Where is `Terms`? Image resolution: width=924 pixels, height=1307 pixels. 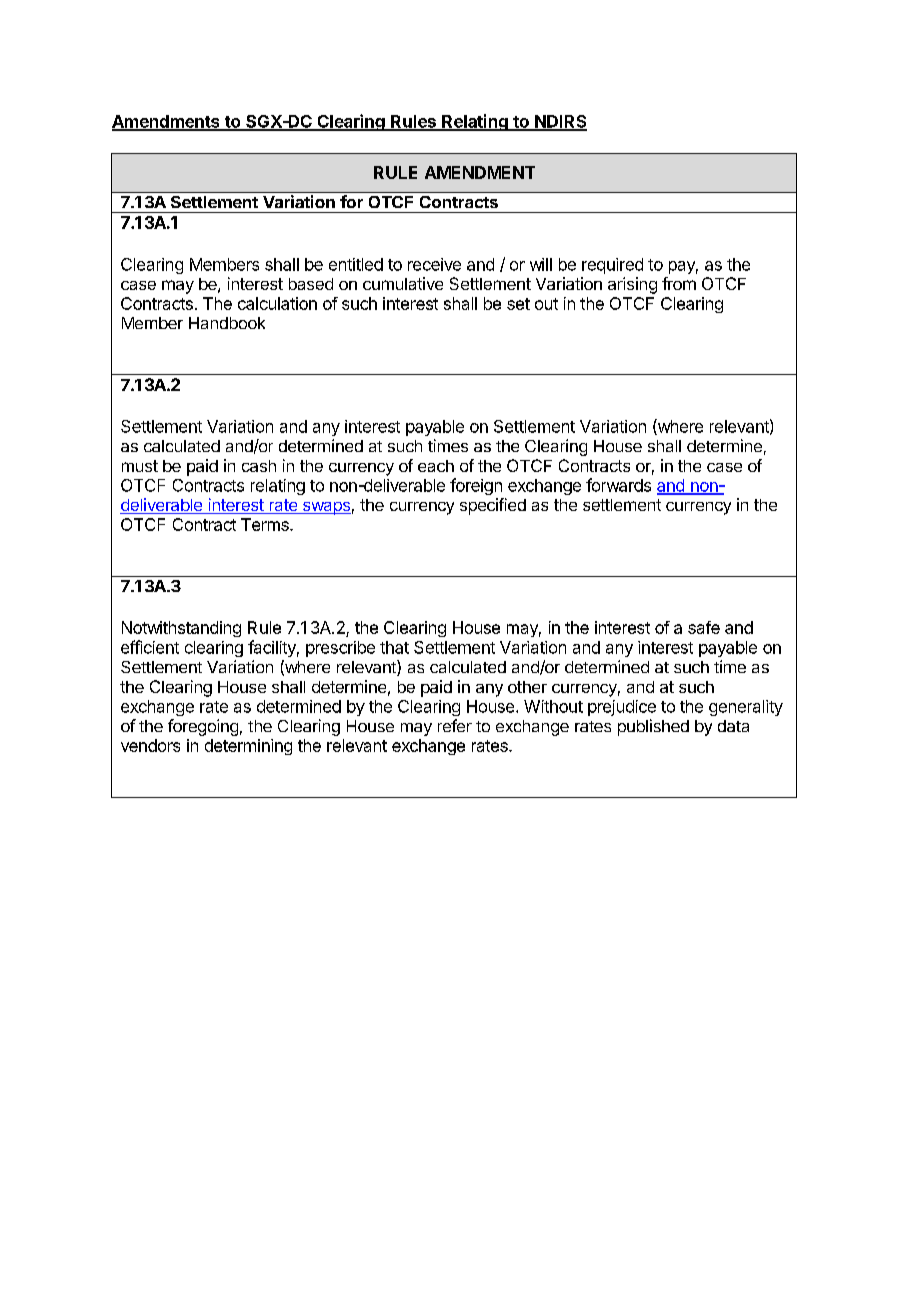 Terms is located at coordinates (266, 524).
